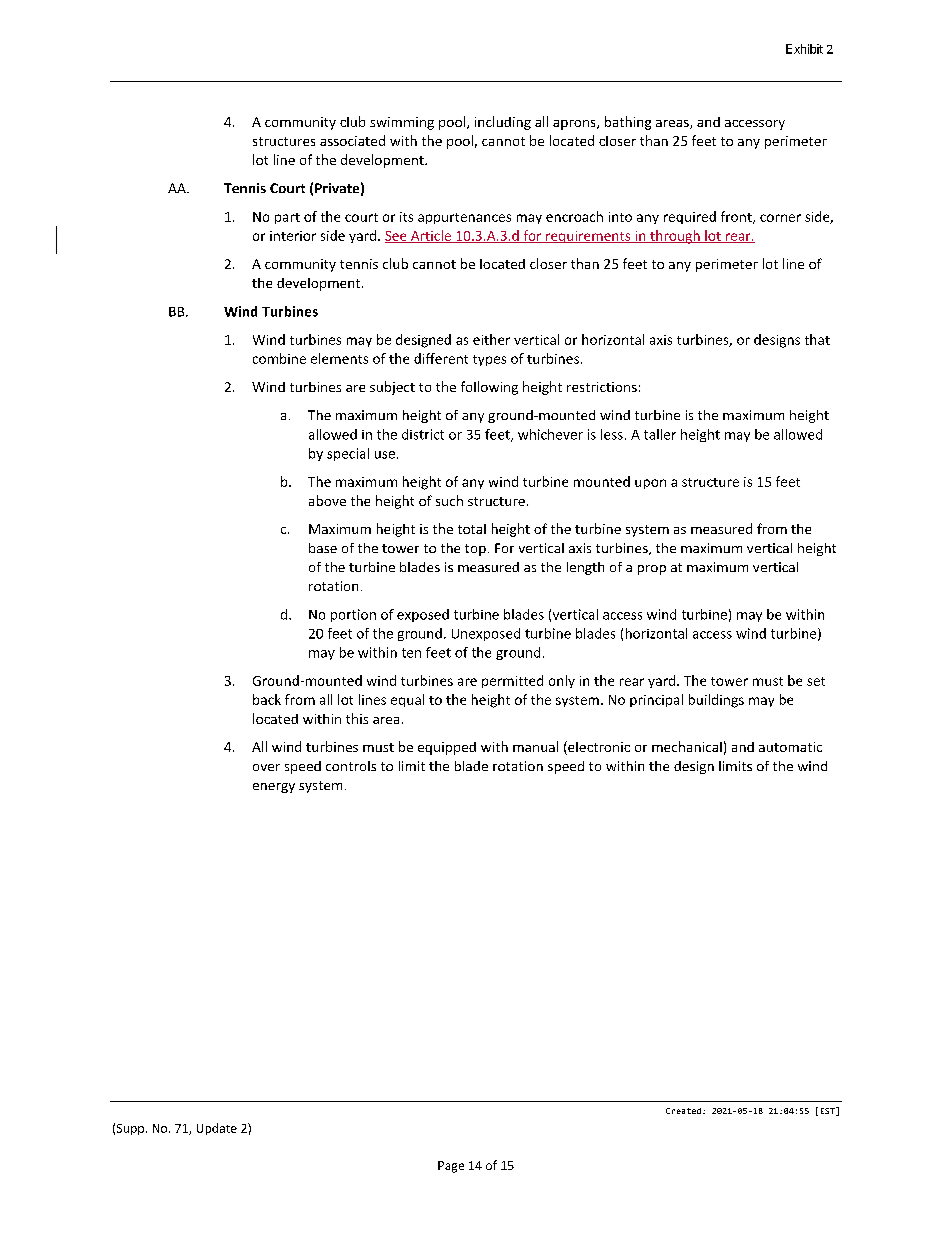  I want to click on top, so click(475, 550).
